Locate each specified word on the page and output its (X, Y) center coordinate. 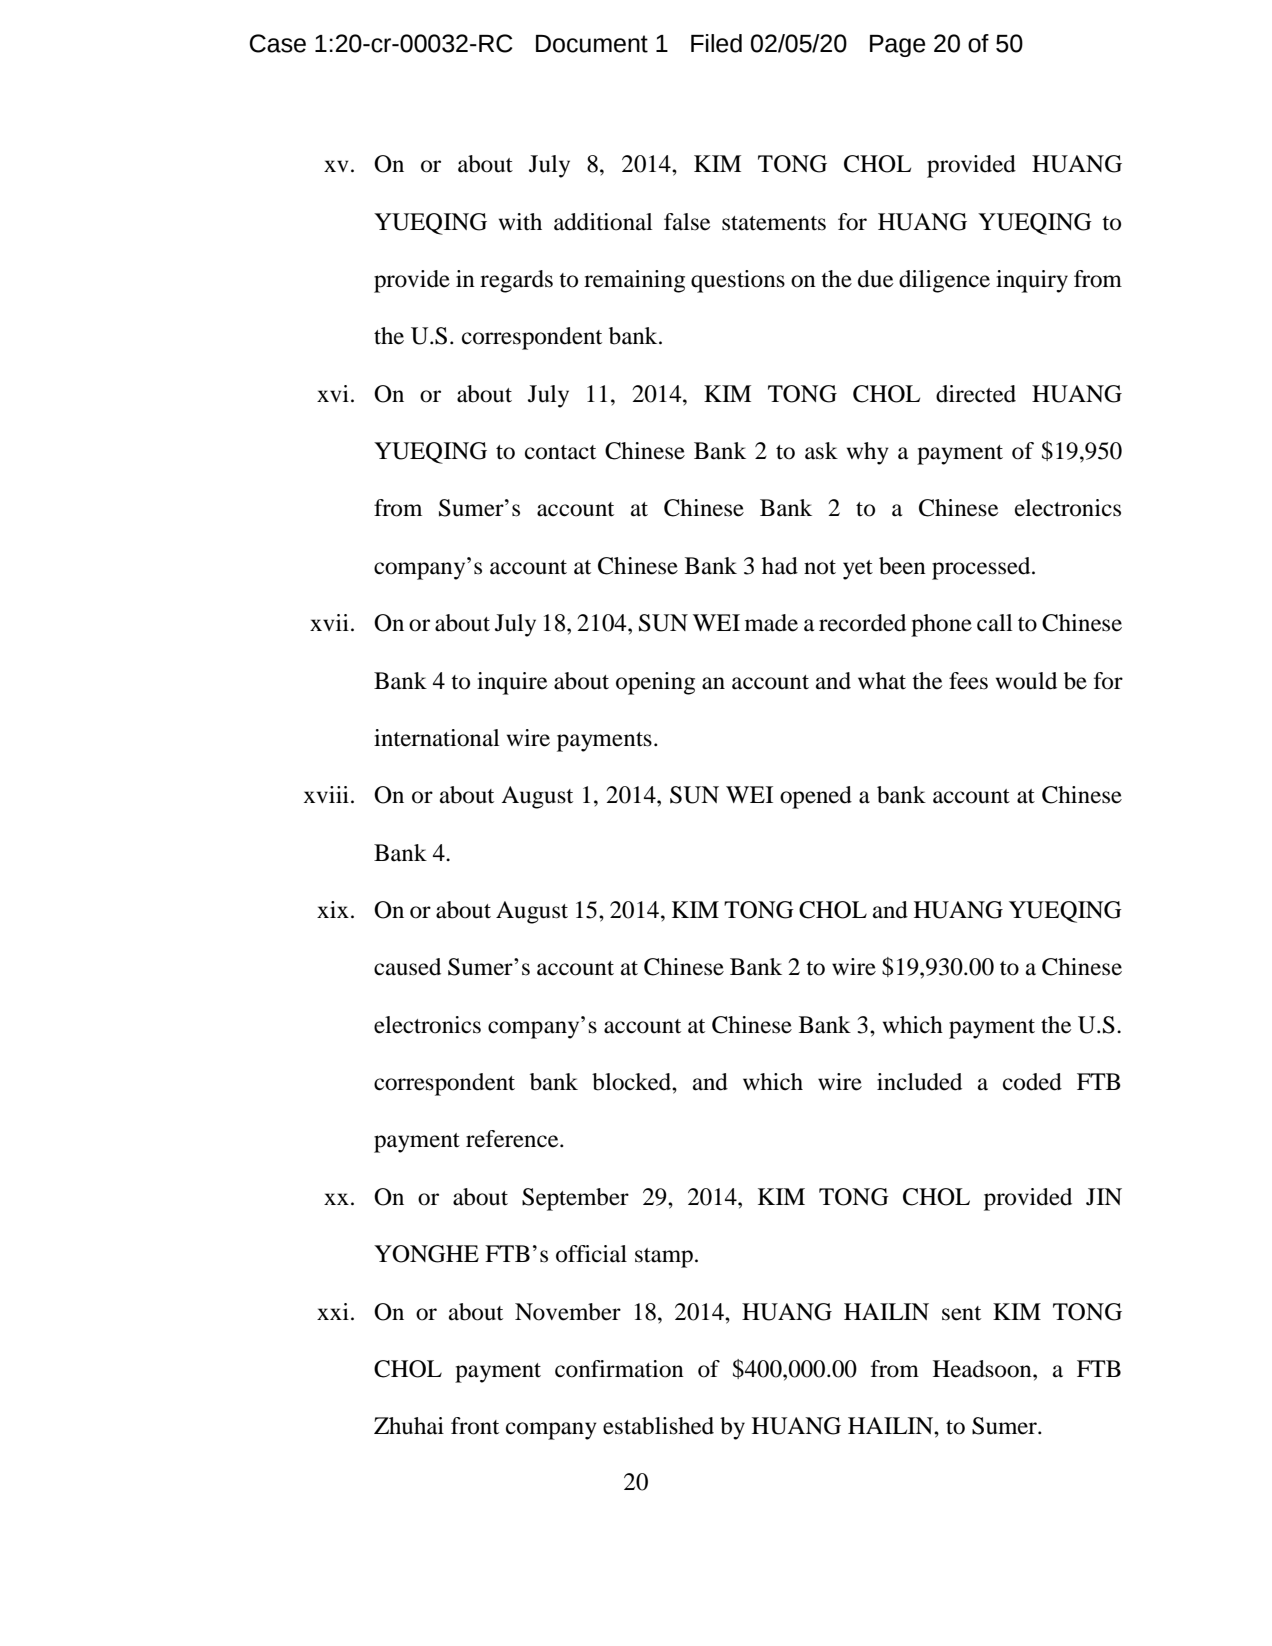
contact (560, 452)
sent (961, 1313)
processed (982, 568)
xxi (333, 1311)
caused (407, 967)
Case (278, 43)
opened (816, 797)
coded (1032, 1082)
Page (897, 46)
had (780, 566)
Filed (716, 43)
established (658, 1426)
